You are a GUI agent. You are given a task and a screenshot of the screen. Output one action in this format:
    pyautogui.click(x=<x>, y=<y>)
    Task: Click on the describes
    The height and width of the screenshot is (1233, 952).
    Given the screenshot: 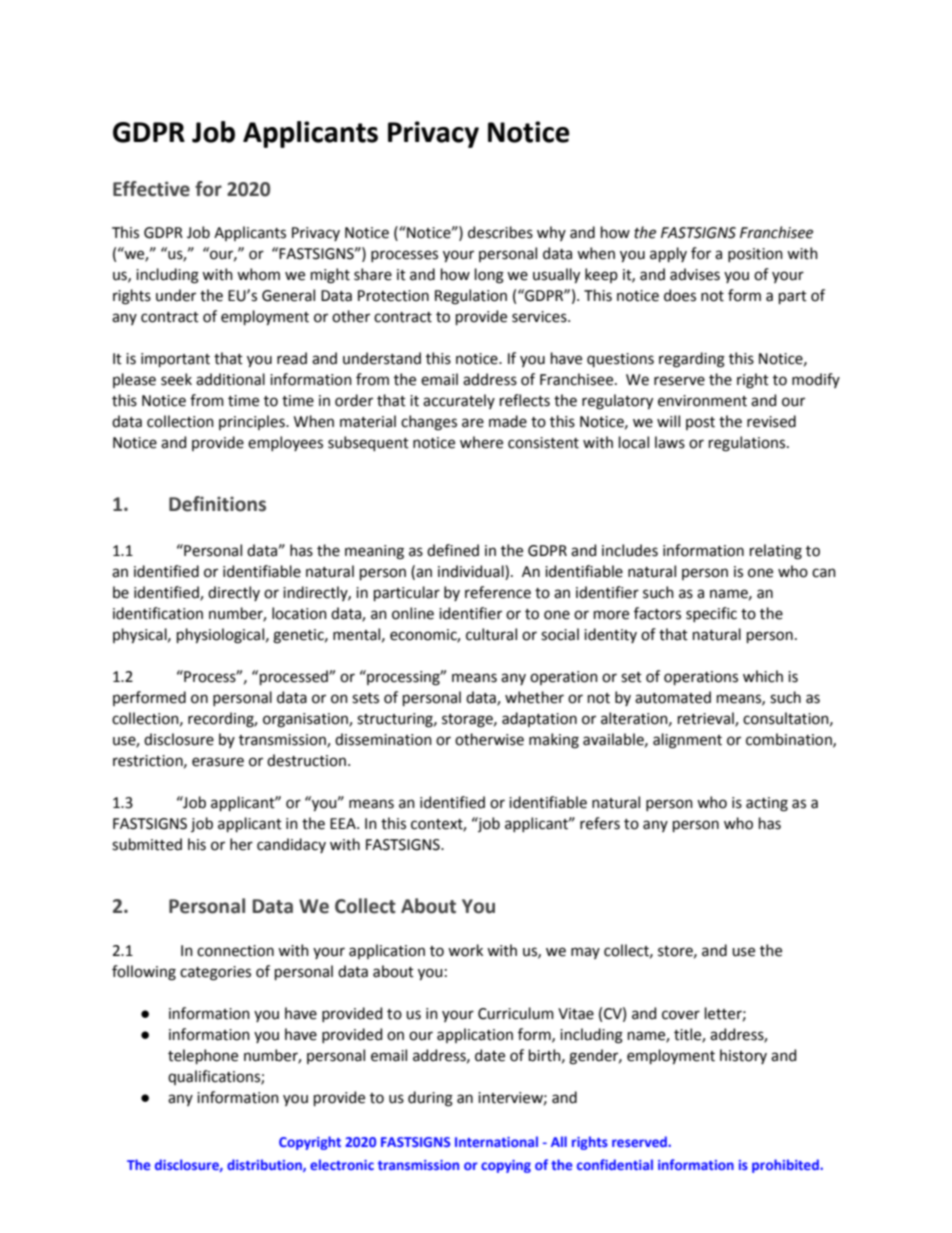 What is the action you would take?
    pyautogui.click(x=500, y=232)
